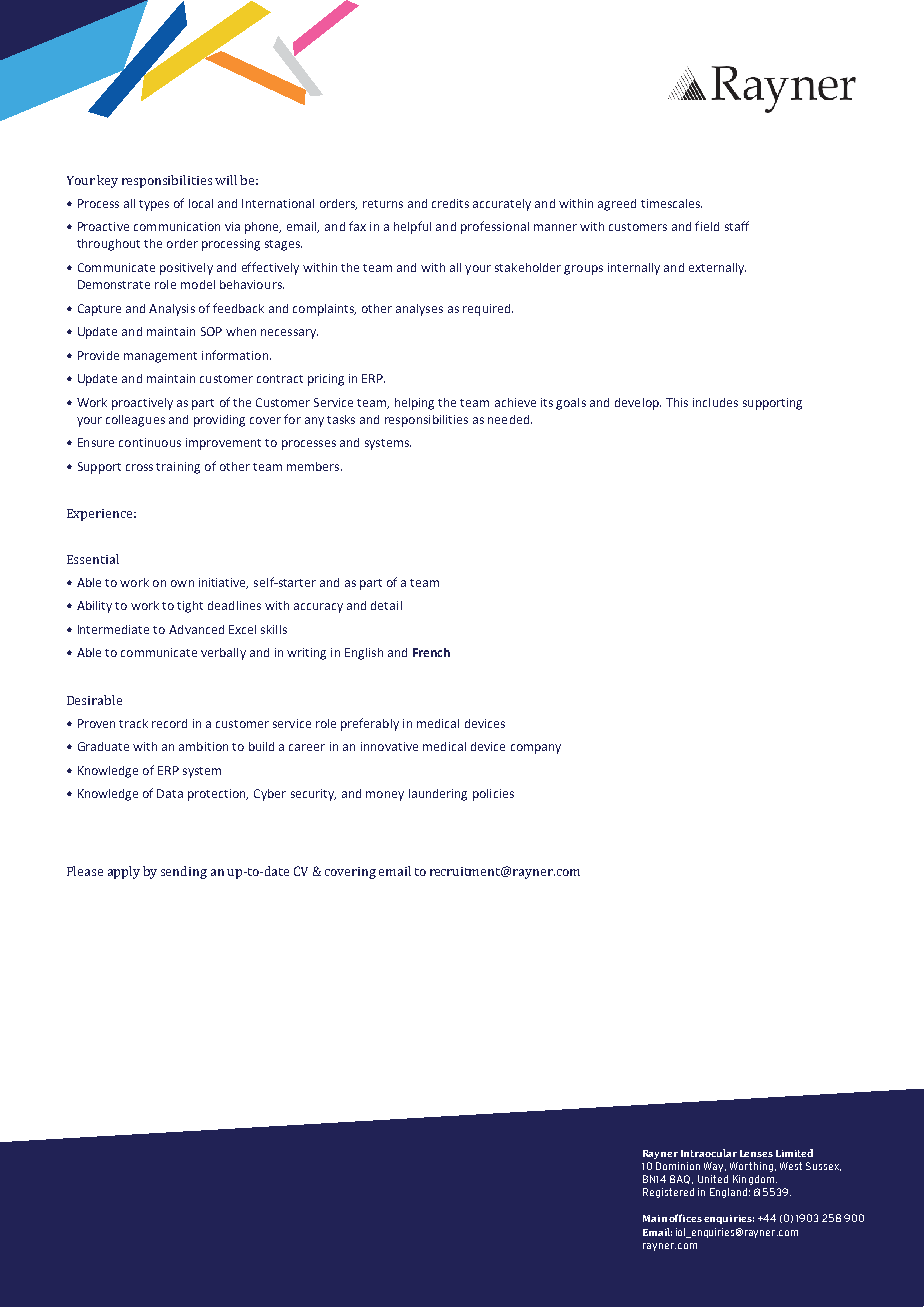 This page has width=924, height=1307. Describe the element at coordinates (177, 226) in the page. I see `communication` at that location.
